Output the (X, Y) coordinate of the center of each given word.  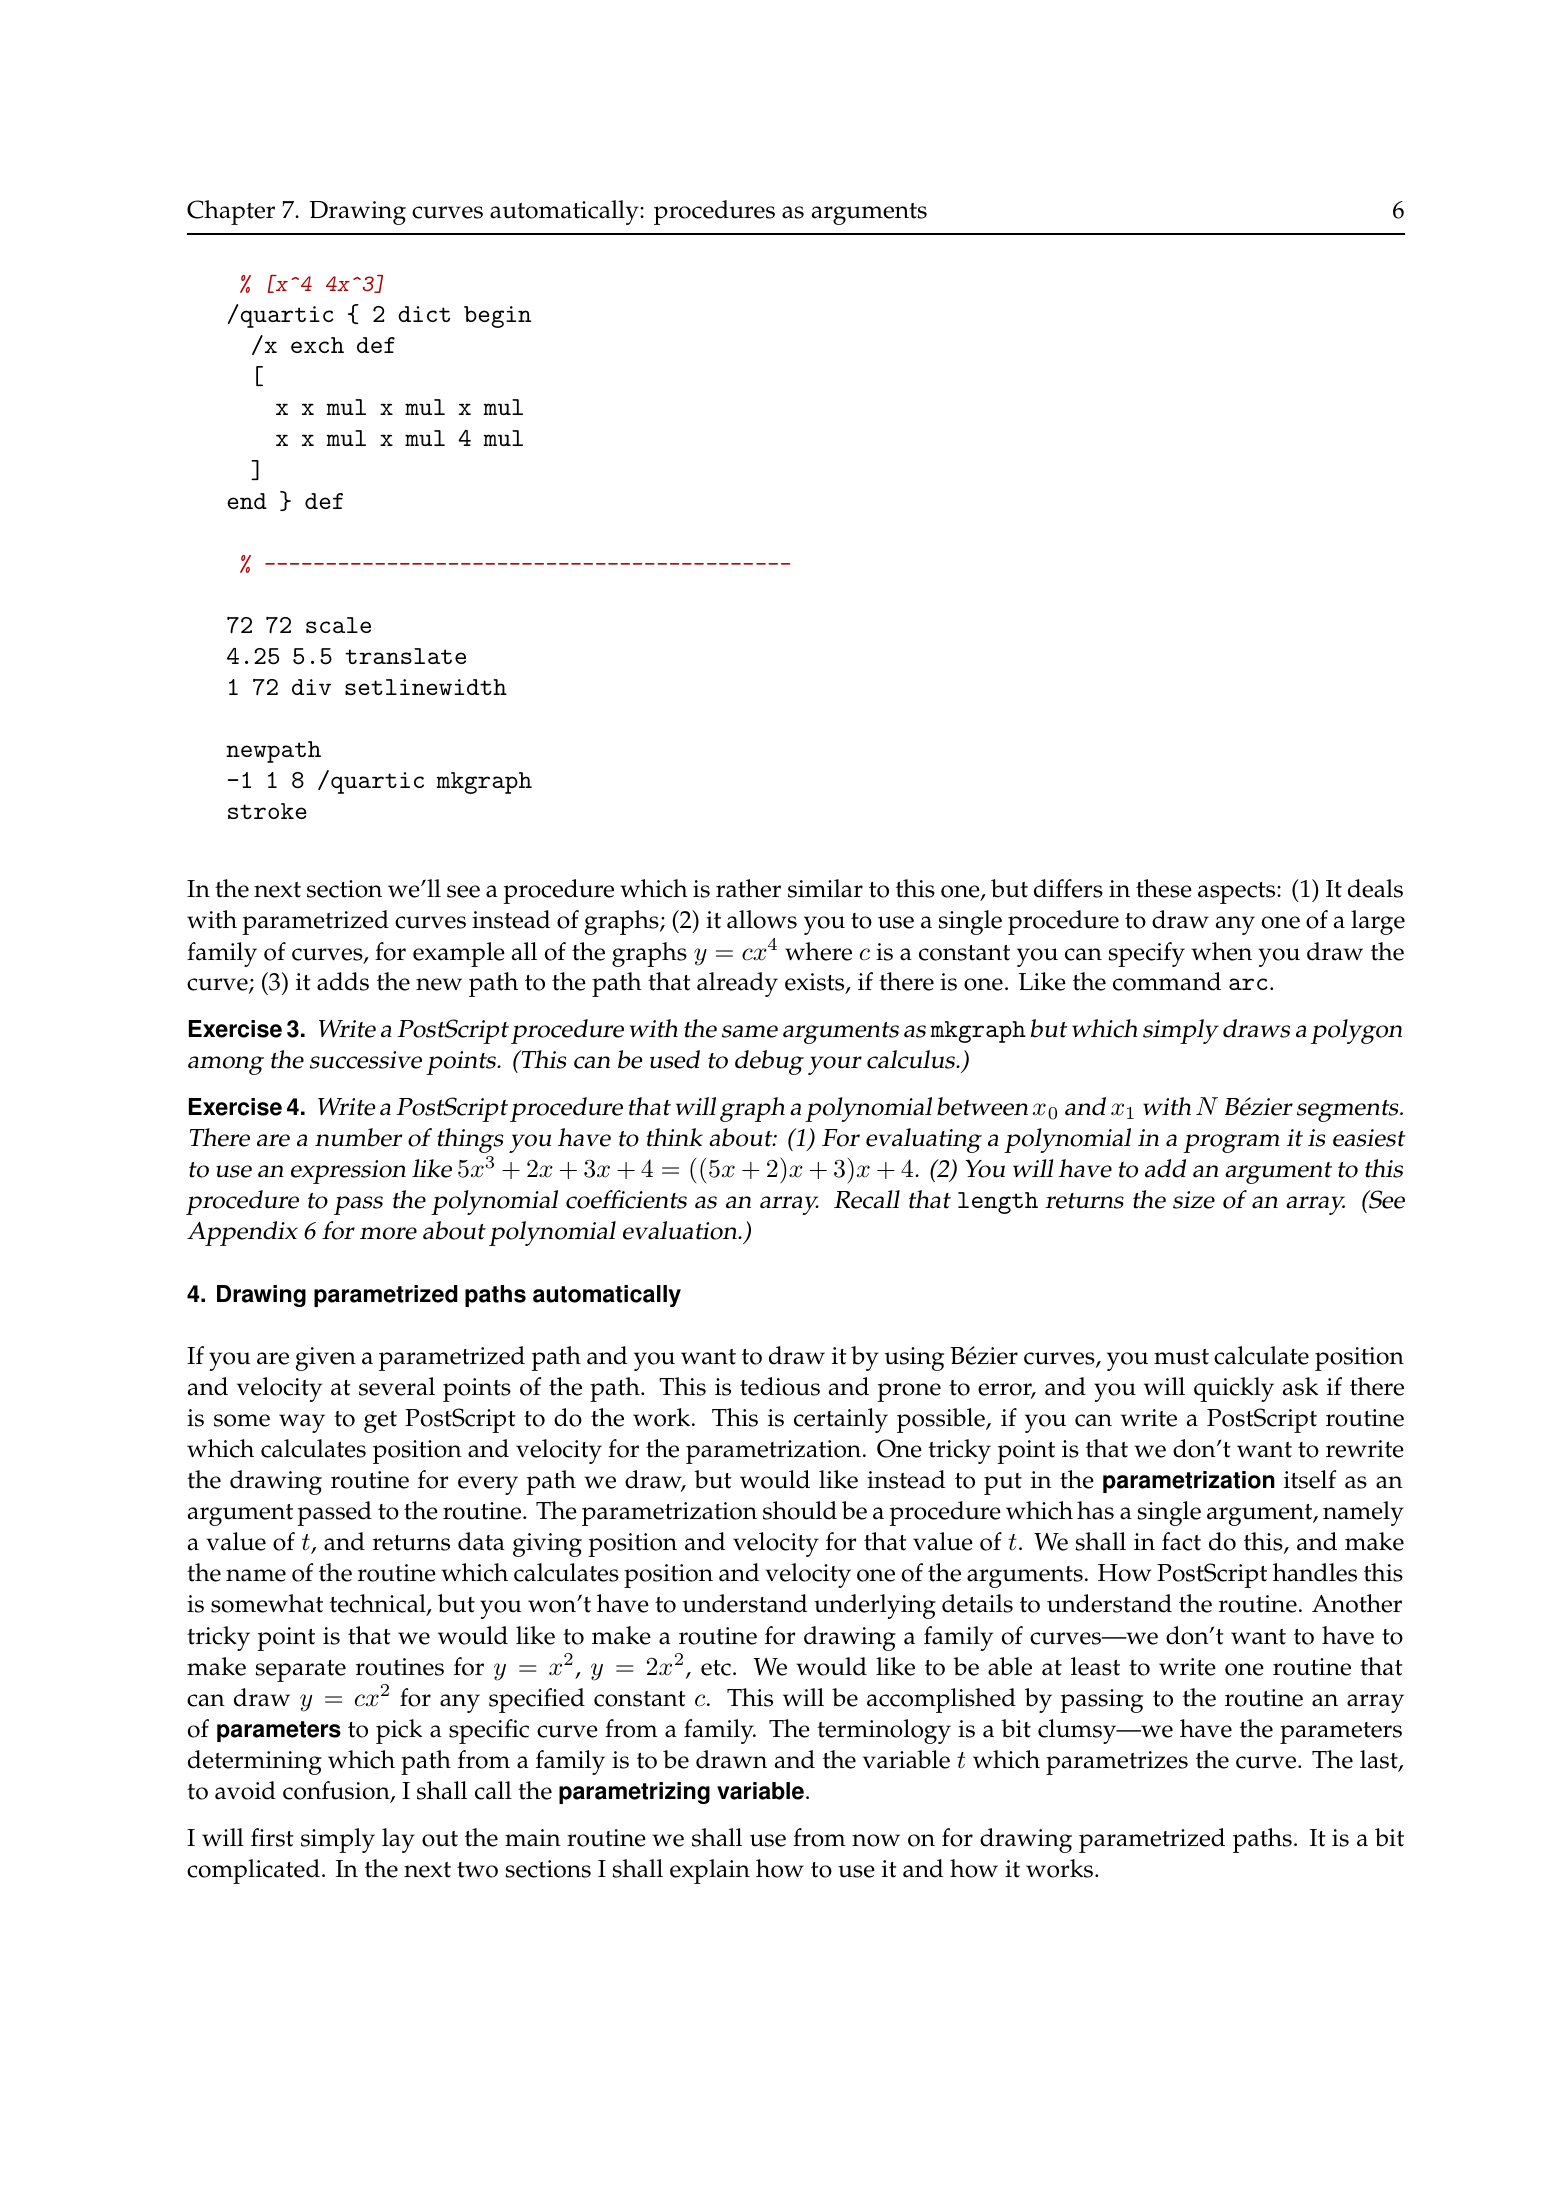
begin (497, 317)
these (1164, 888)
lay (398, 1840)
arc (1248, 984)
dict (424, 314)
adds (343, 981)
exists (816, 983)
